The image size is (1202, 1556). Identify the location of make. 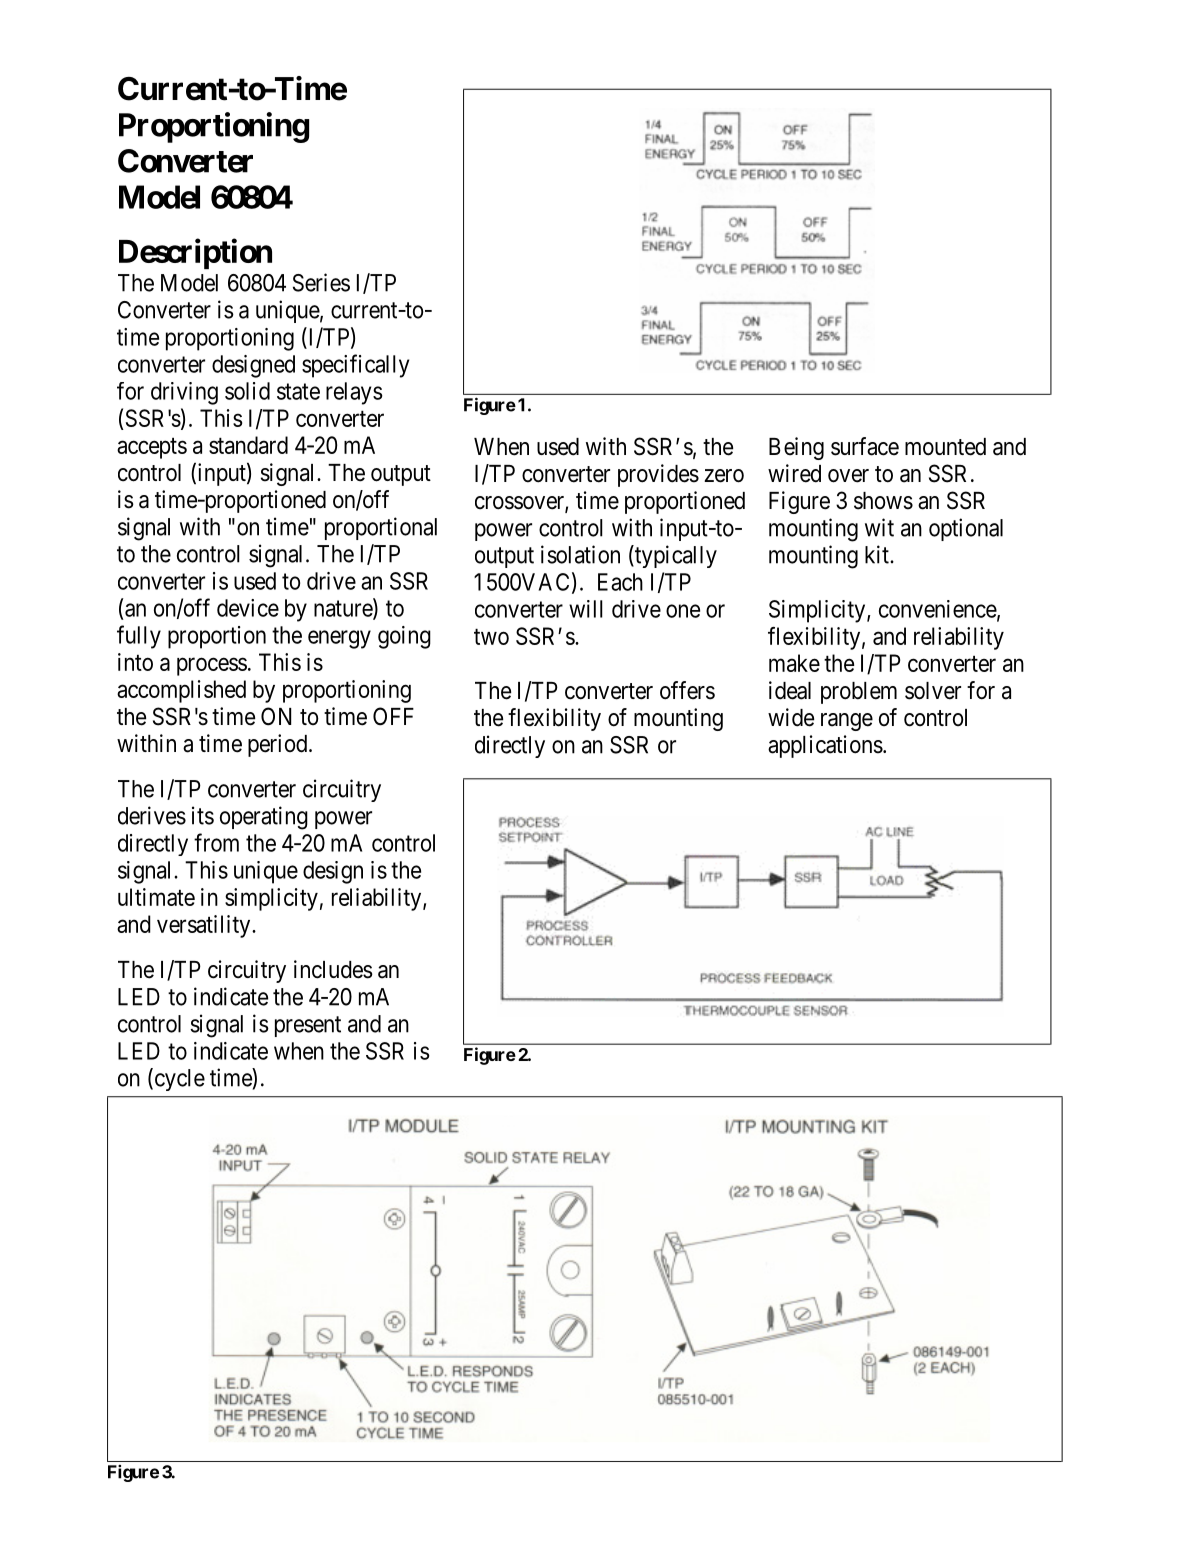
(794, 663).
